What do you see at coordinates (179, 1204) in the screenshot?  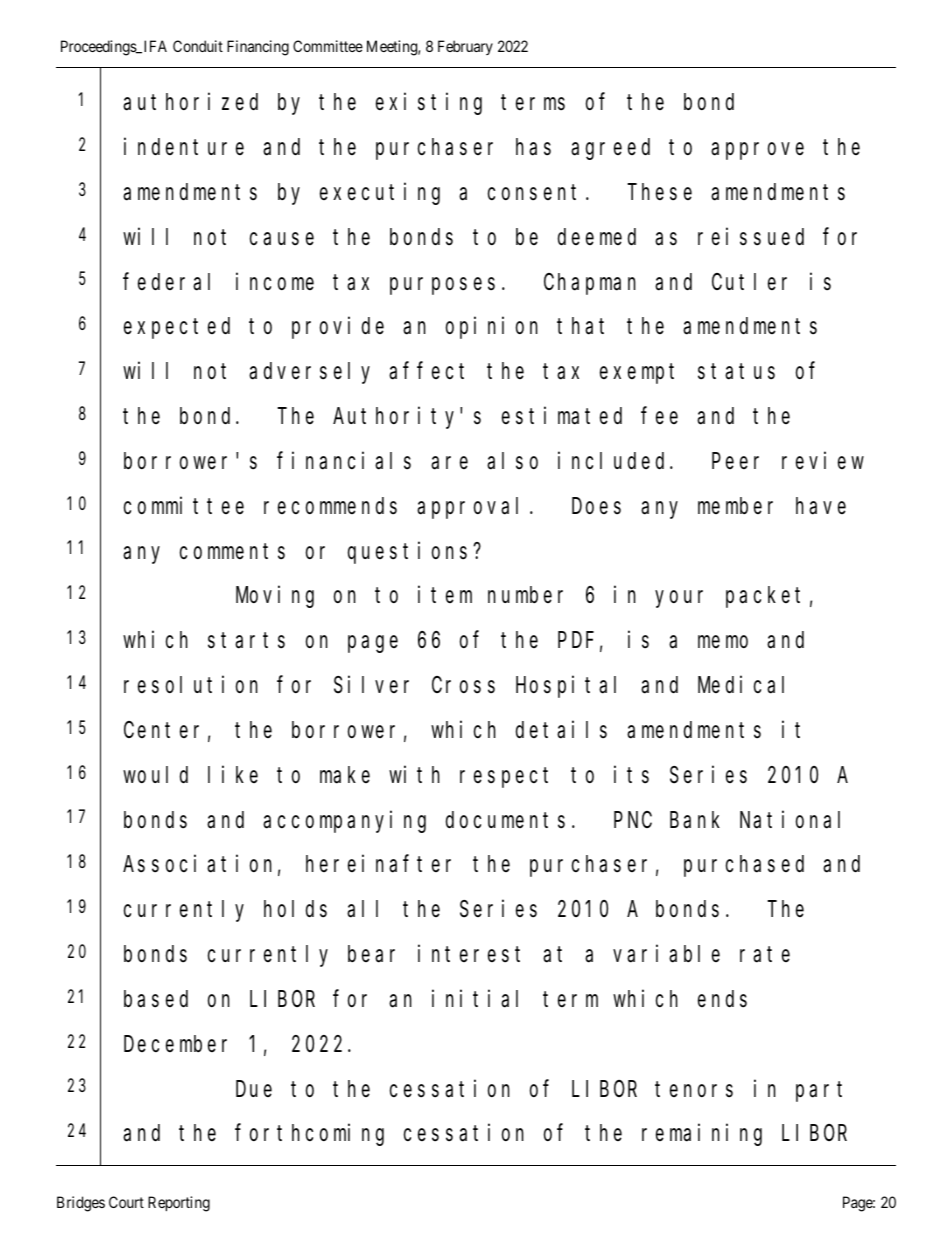 I see `Reporting` at bounding box center [179, 1204].
